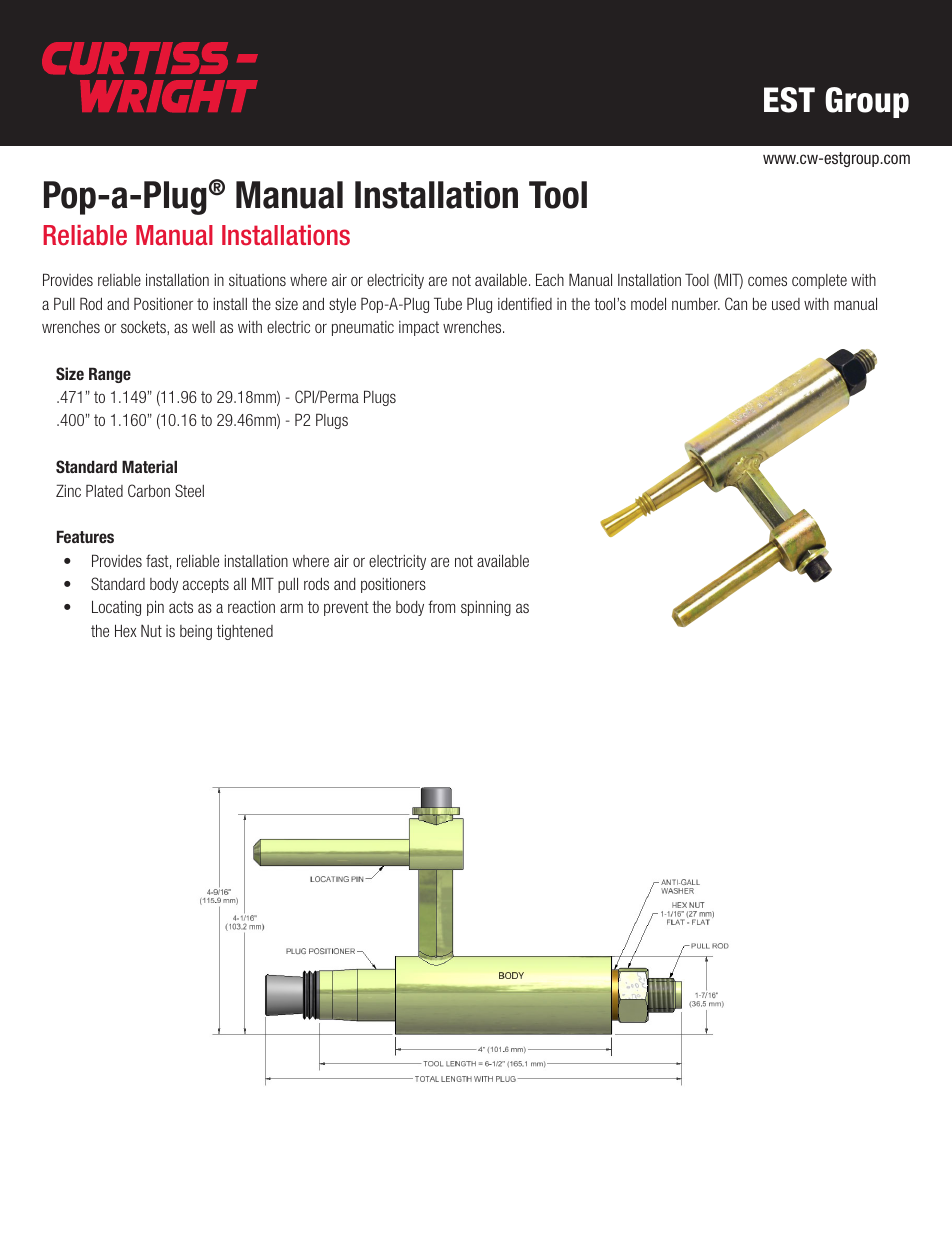 The image size is (952, 1233). What do you see at coordinates (736, 303) in the image?
I see `Can` at bounding box center [736, 303].
